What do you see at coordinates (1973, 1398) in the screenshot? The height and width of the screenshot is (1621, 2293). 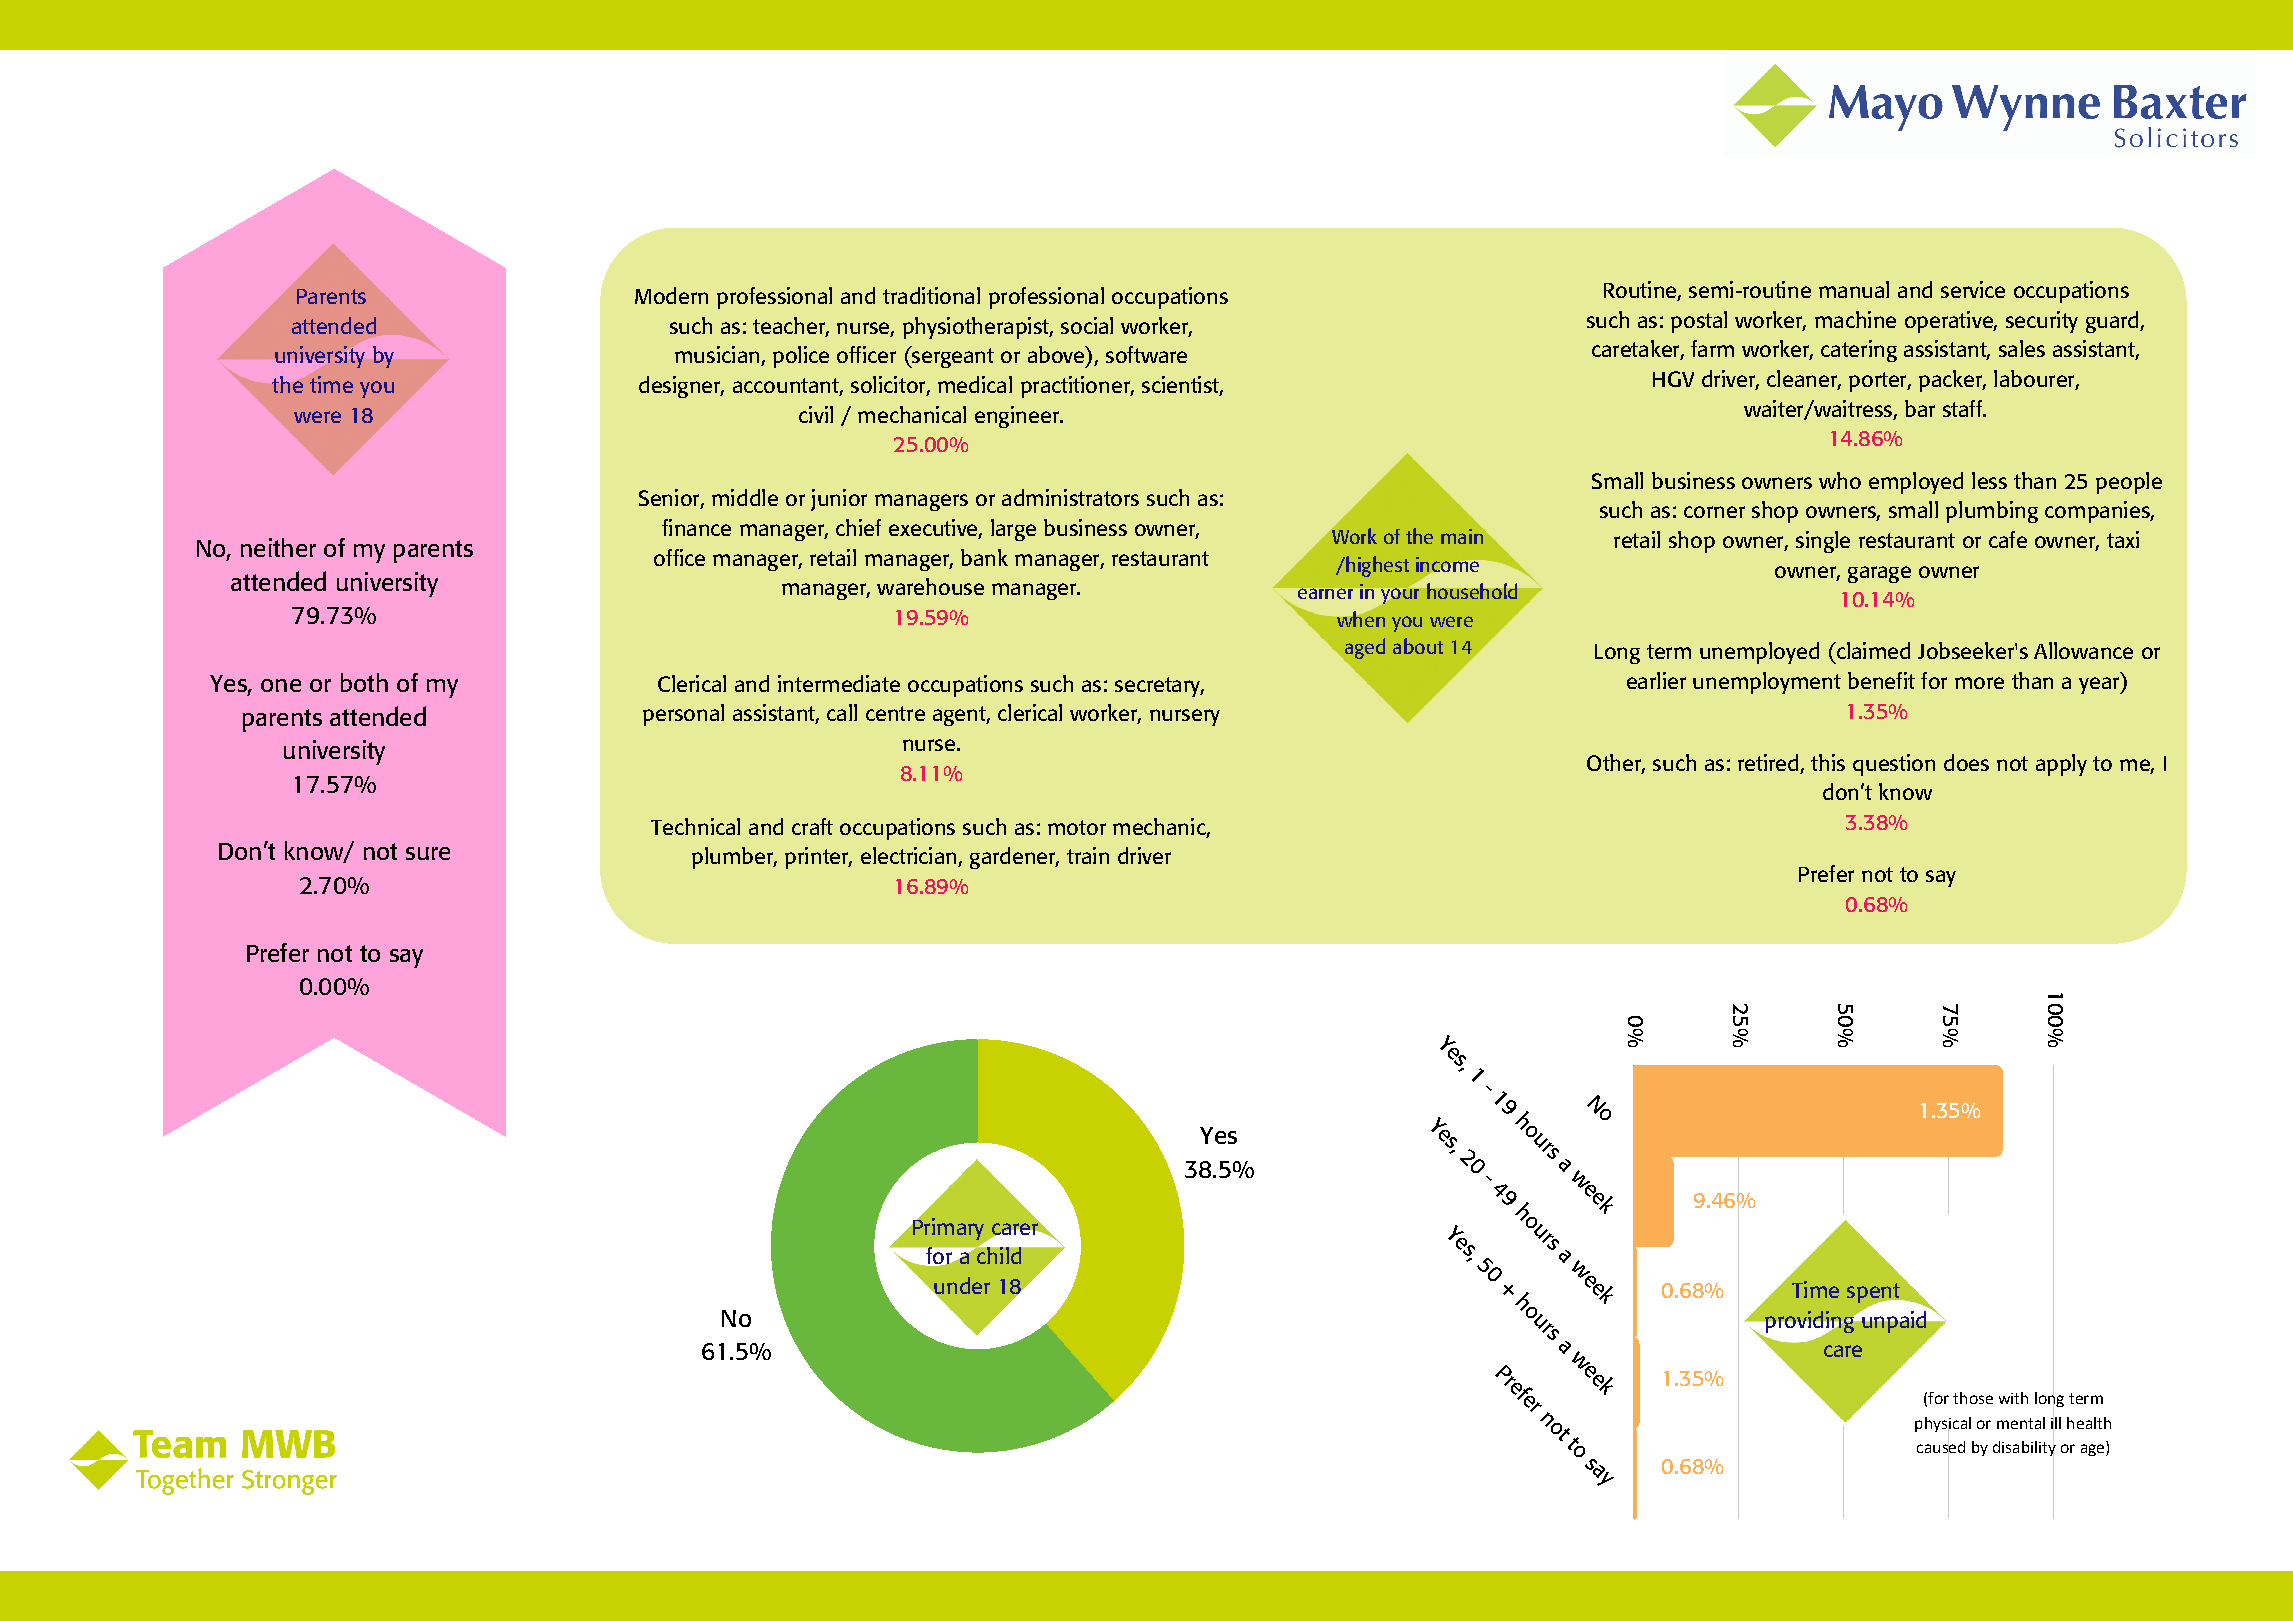 I see `those` at bounding box center [1973, 1398].
